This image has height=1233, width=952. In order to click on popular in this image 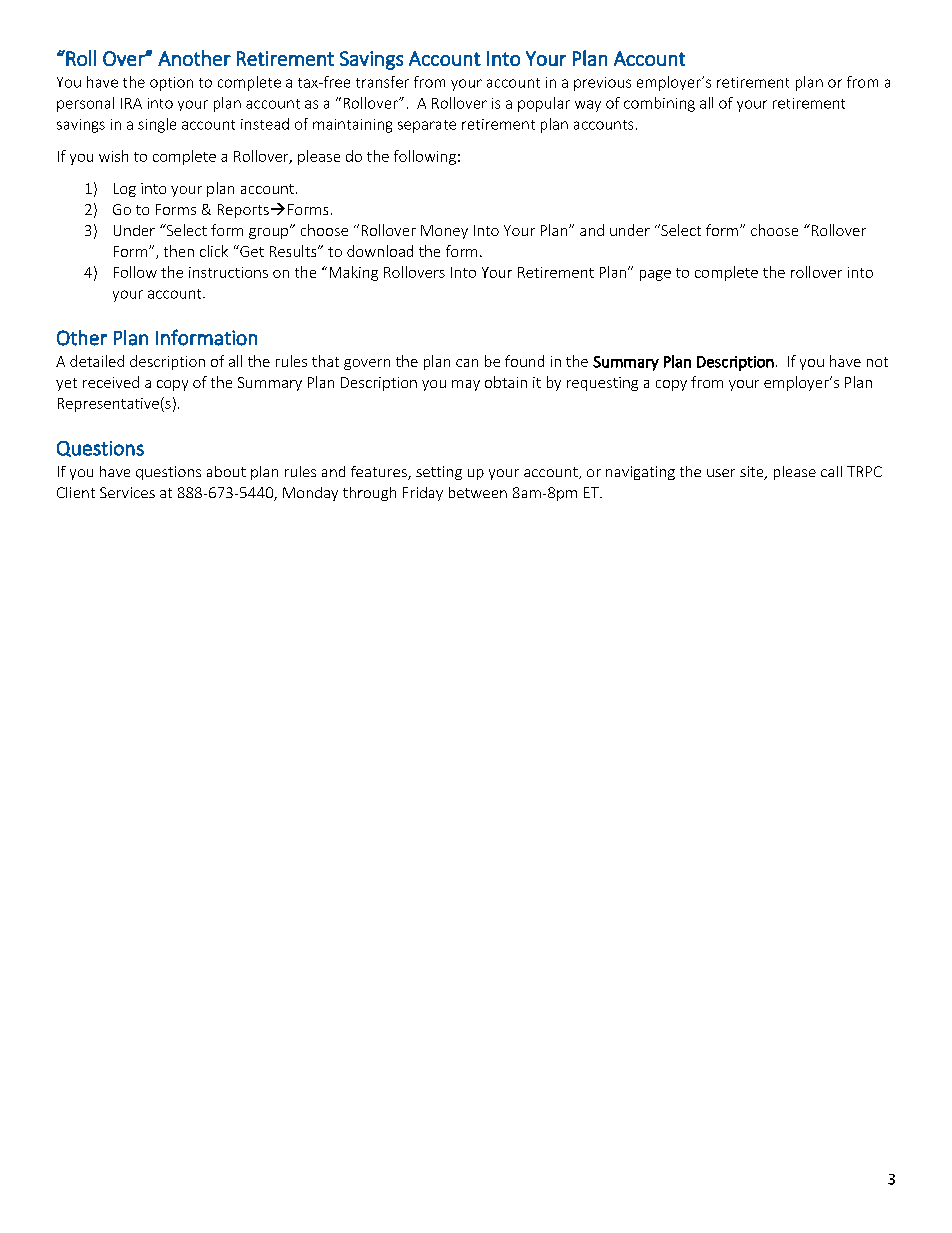, I will do `click(544, 104)`.
